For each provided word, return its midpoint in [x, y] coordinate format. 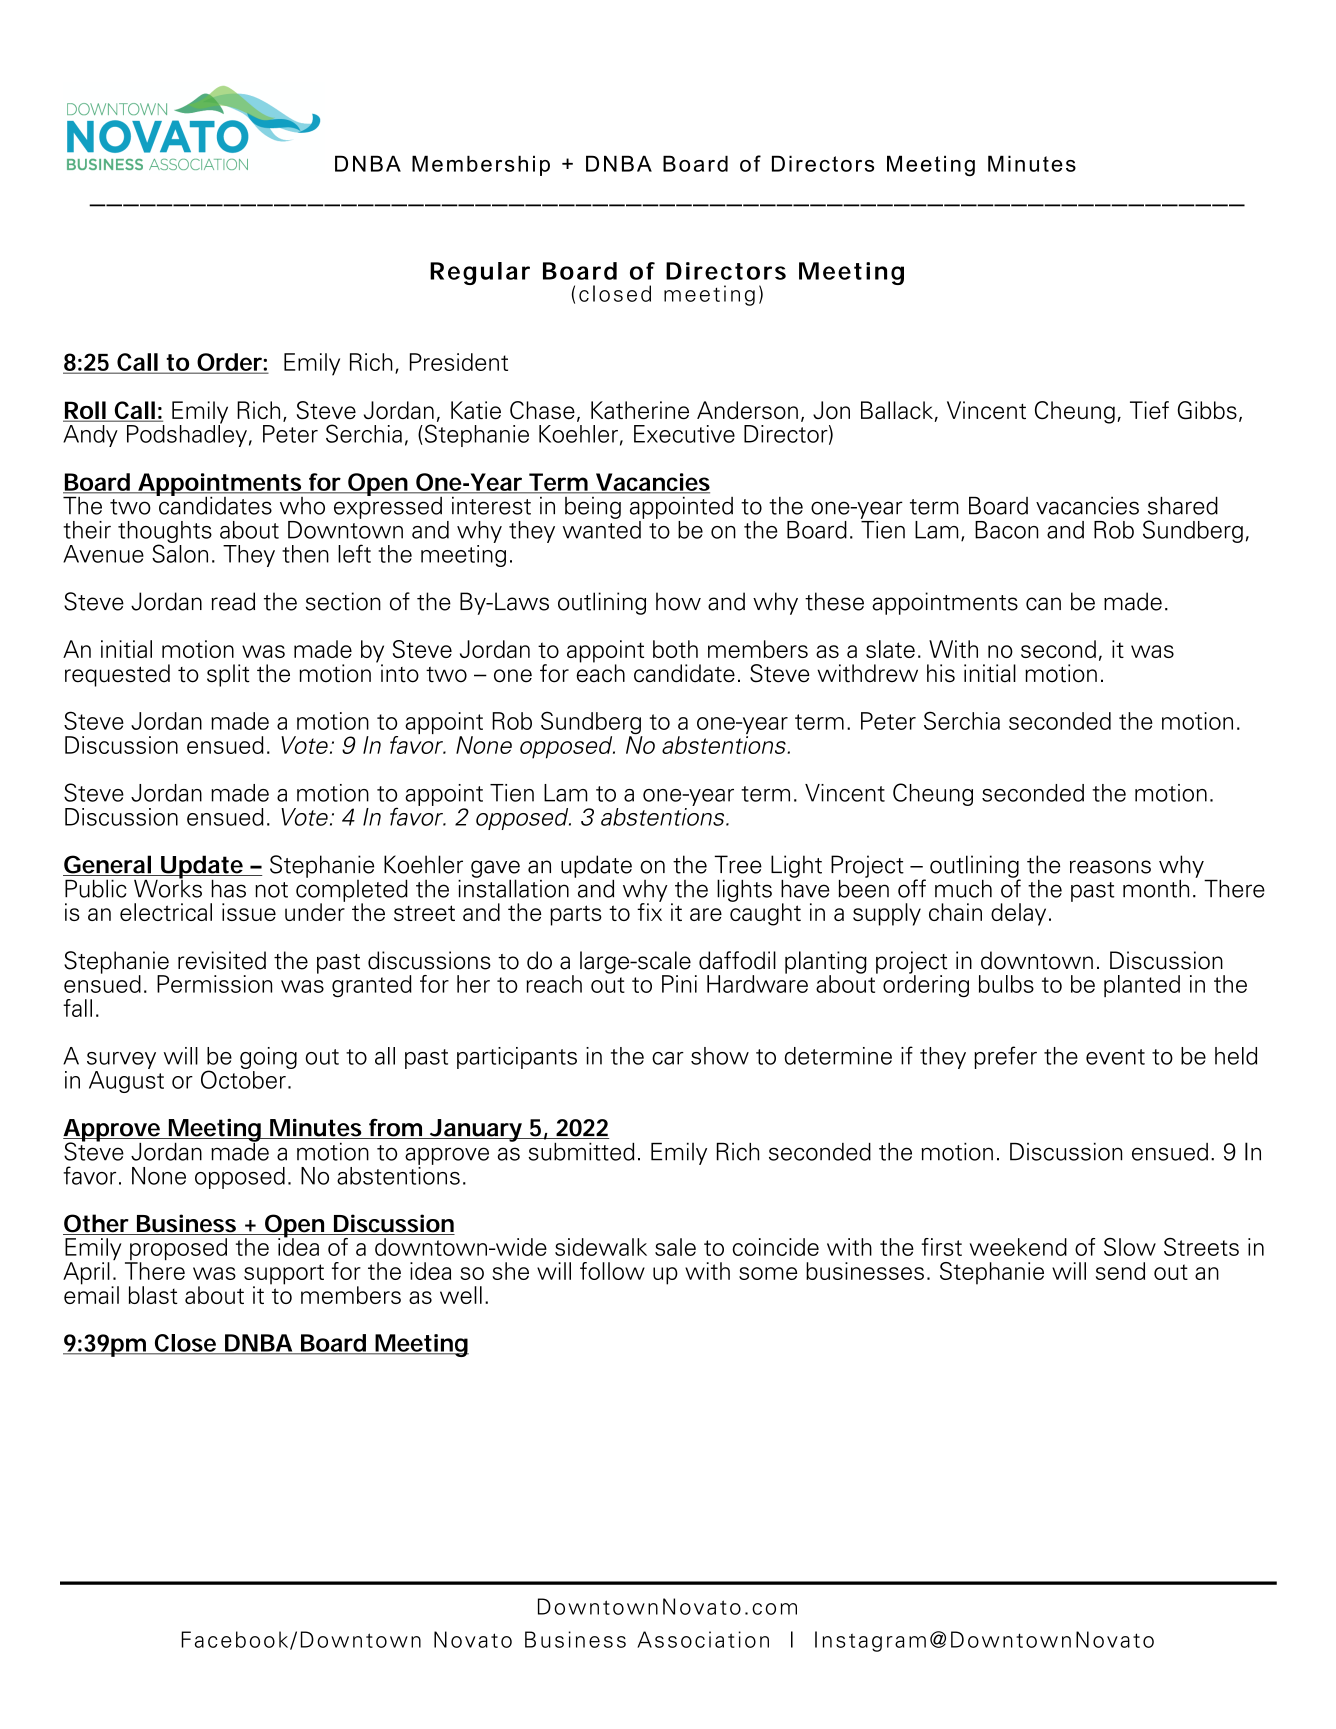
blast [153, 1295]
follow [612, 1271]
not [271, 890]
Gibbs [1207, 410]
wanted [603, 528]
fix [649, 911]
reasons [1110, 867]
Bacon [1006, 530]
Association [703, 1639]
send [1120, 1271]
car [668, 1058]
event [1115, 1057]
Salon [180, 552]
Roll [85, 411]
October [243, 1078]
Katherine [640, 410]
